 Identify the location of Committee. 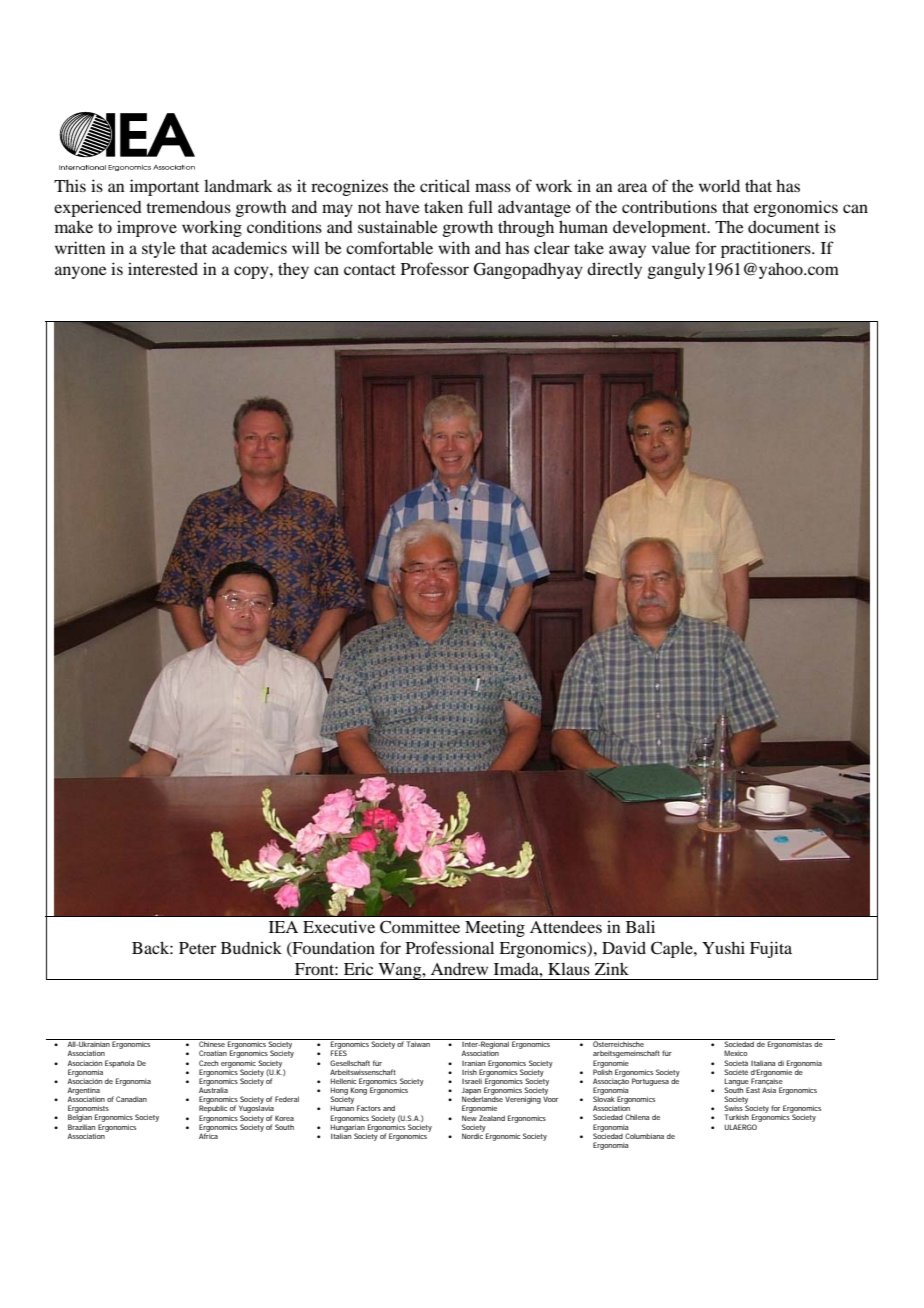
(420, 927).
